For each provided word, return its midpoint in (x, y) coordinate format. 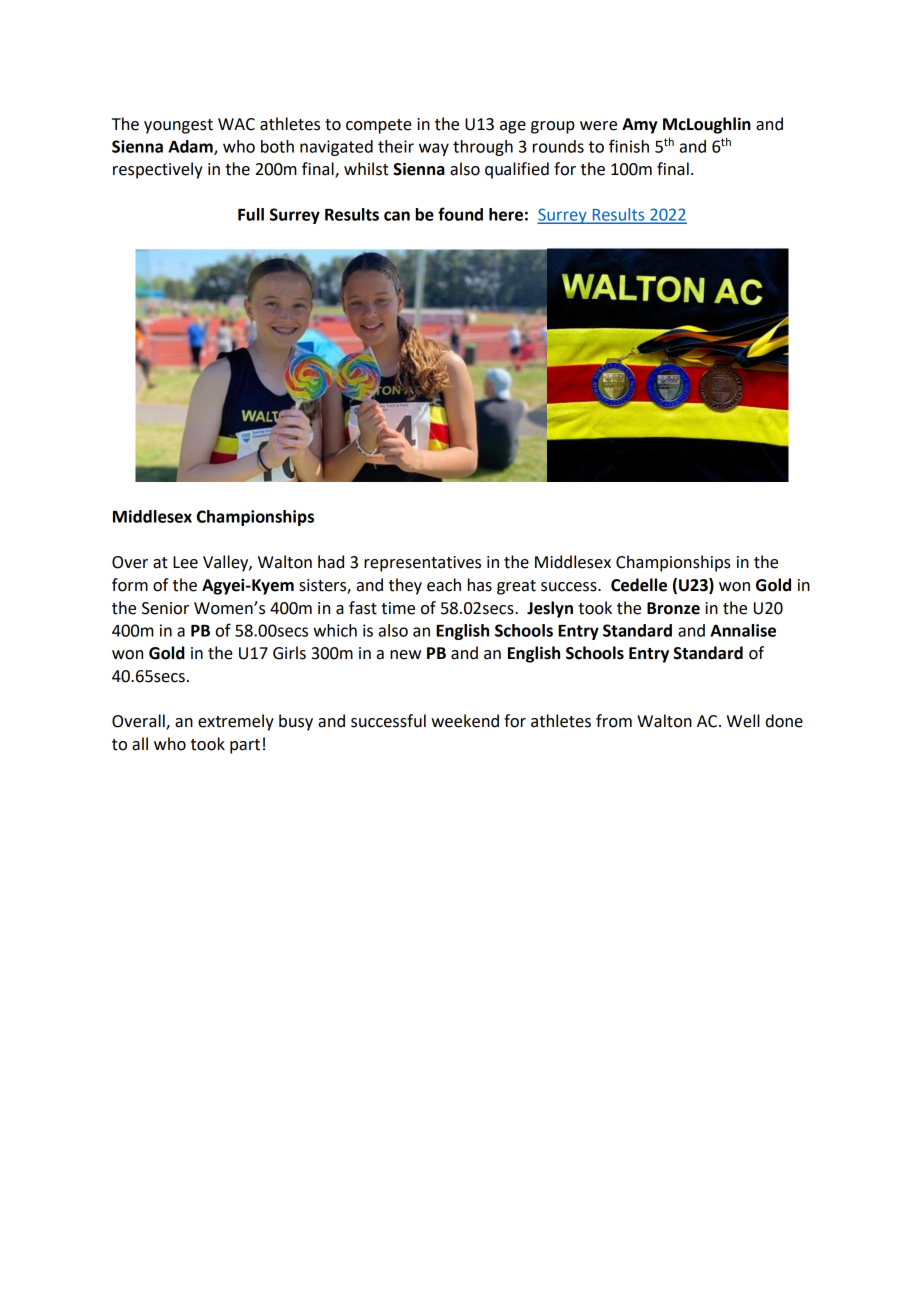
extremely (236, 722)
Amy (639, 126)
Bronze (673, 608)
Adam (191, 147)
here (506, 214)
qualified (517, 170)
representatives (422, 564)
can (397, 216)
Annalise (743, 630)
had (331, 562)
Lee (185, 562)
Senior (165, 608)
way (434, 149)
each (444, 585)
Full (251, 214)
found (460, 214)
